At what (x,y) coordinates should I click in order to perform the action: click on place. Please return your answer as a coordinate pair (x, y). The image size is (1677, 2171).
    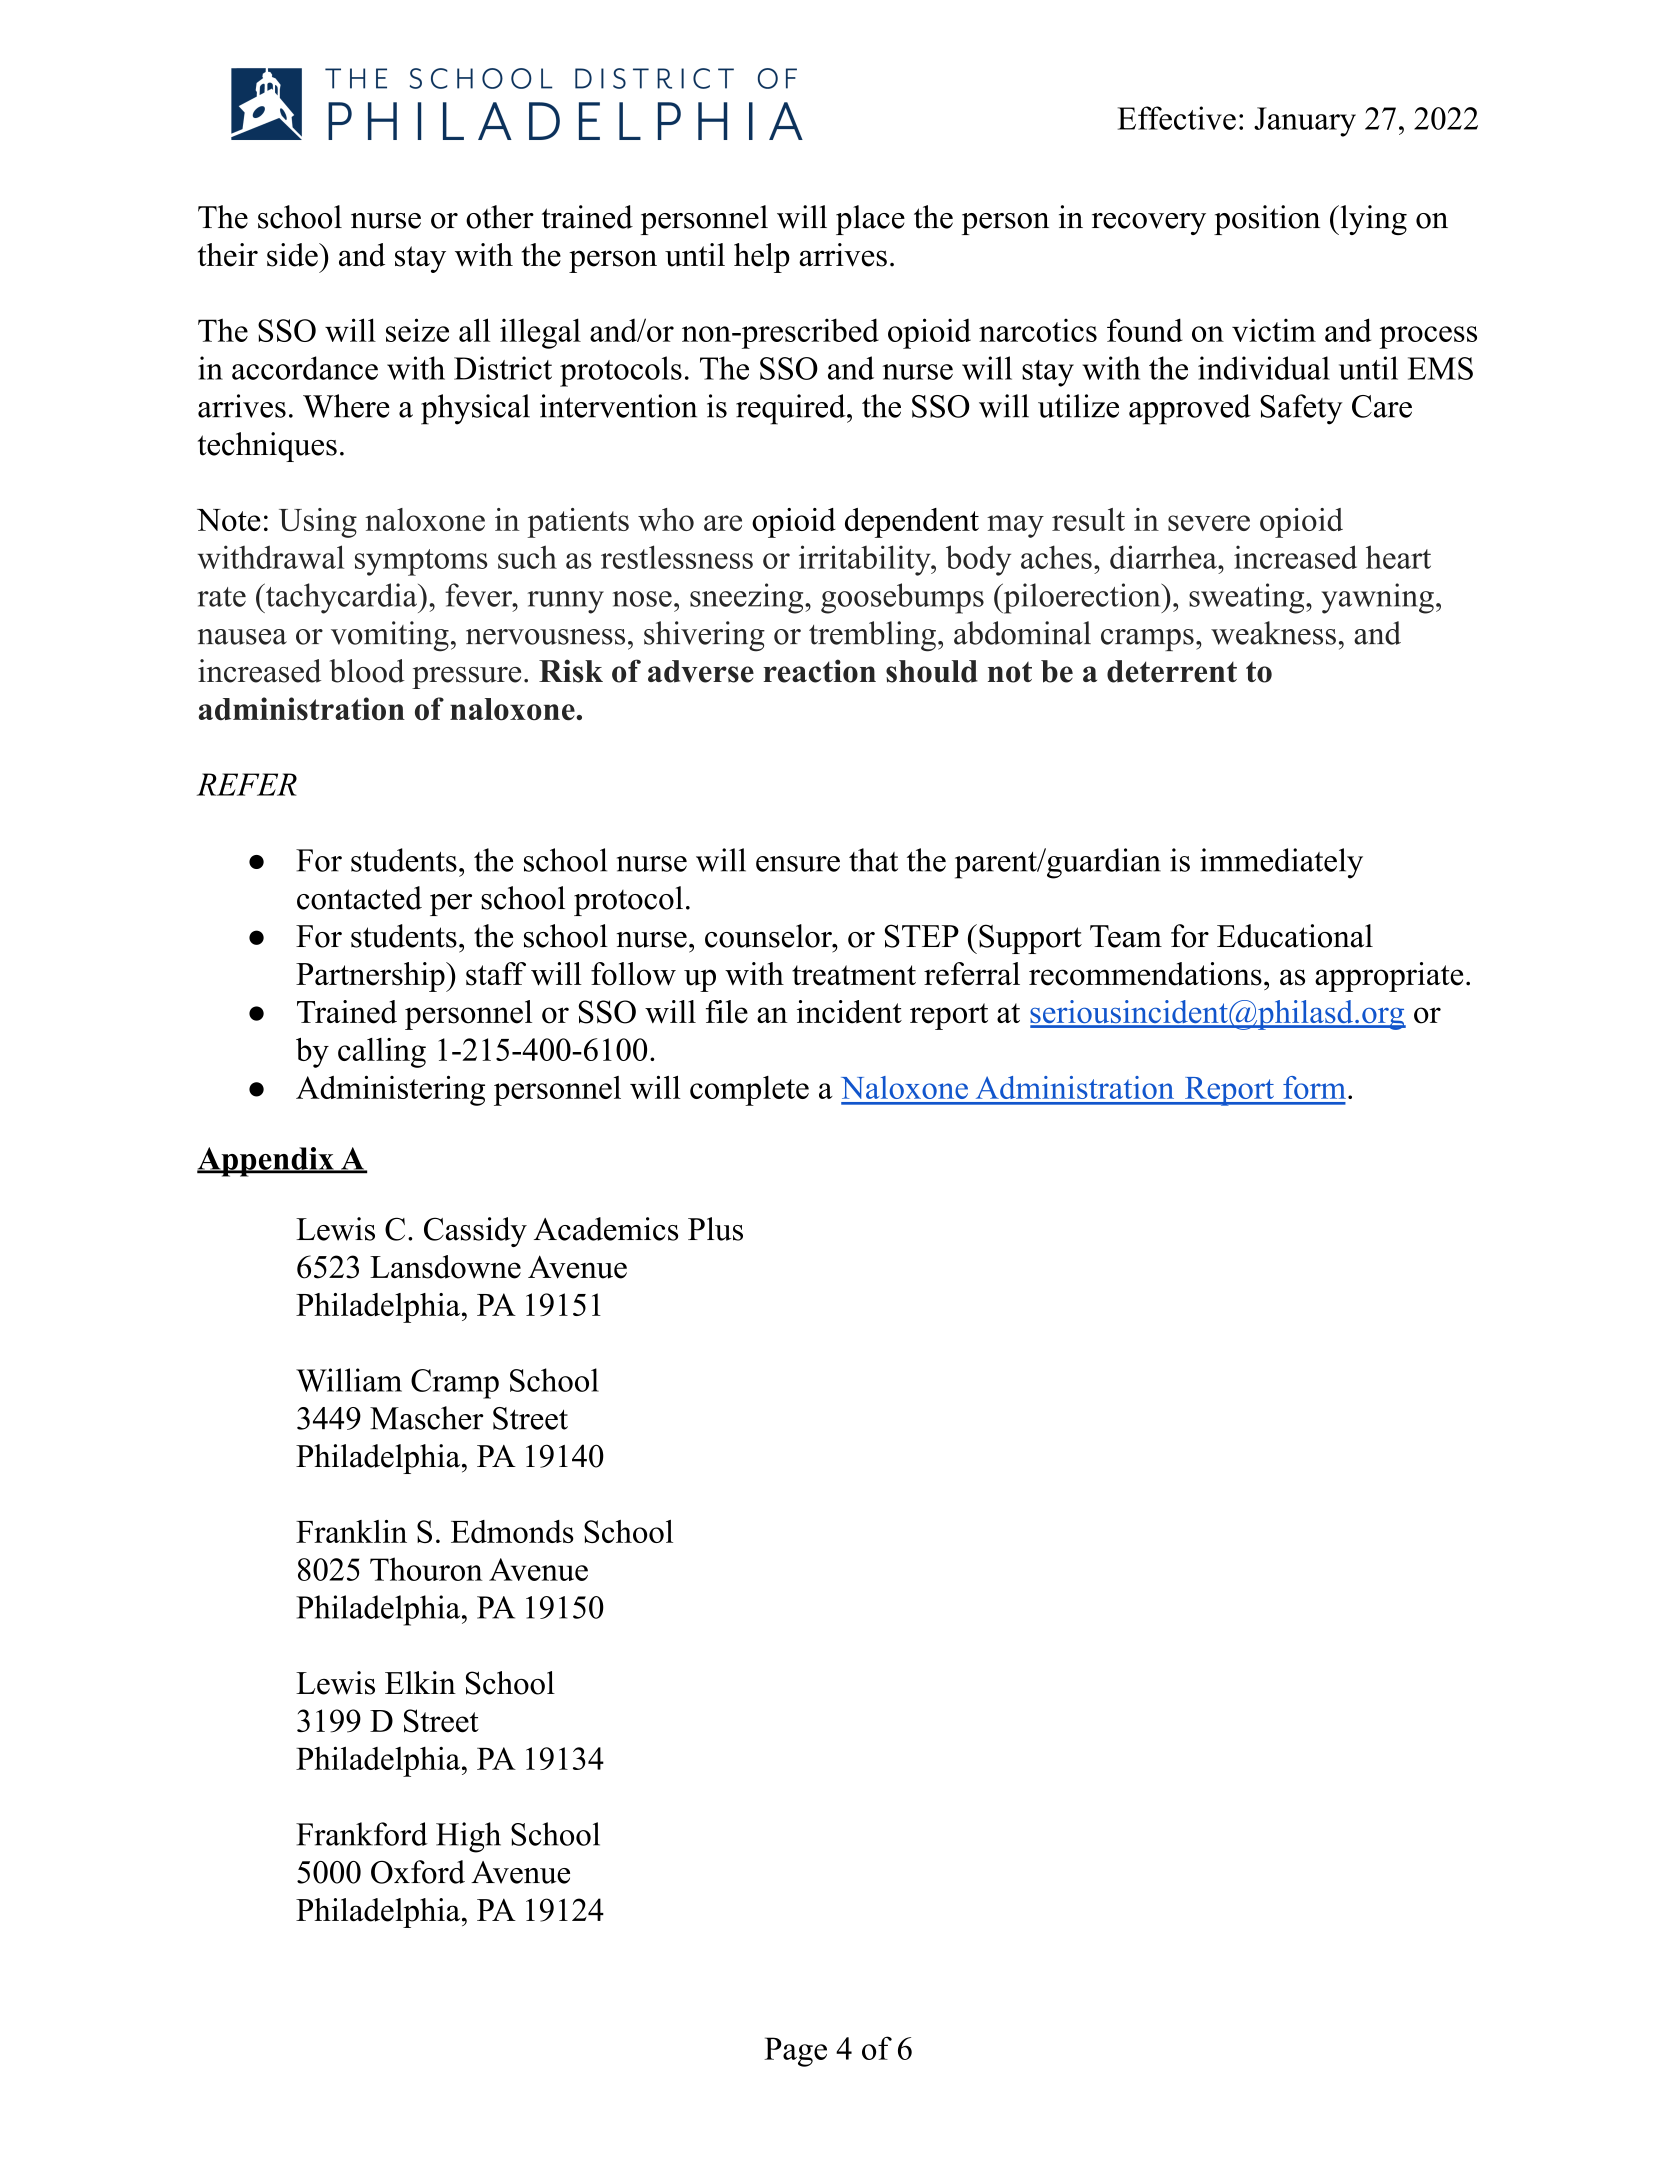
    Looking at the image, I should click on (870, 220).
